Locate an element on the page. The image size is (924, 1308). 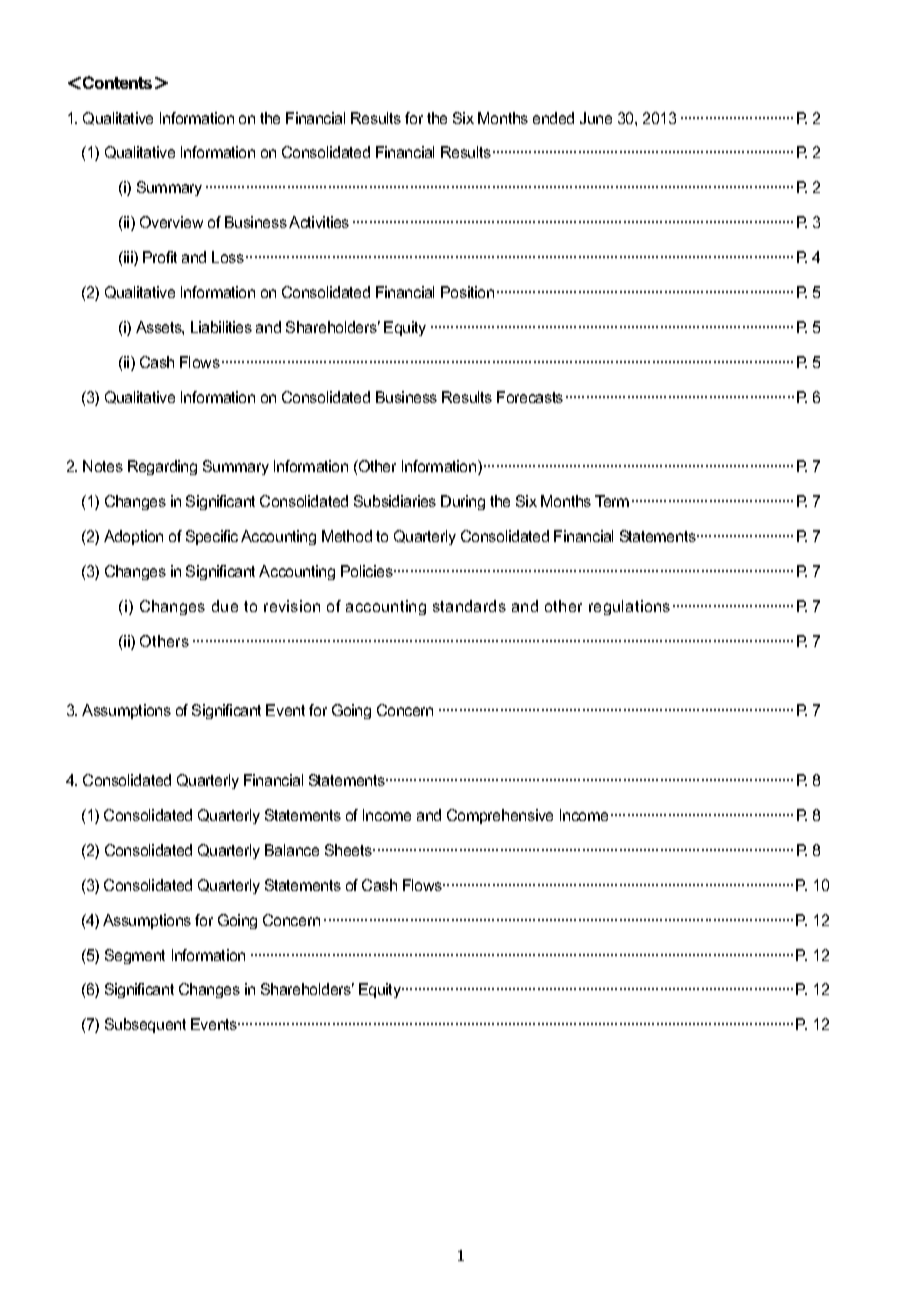
Subsequent is located at coordinates (145, 1025).
